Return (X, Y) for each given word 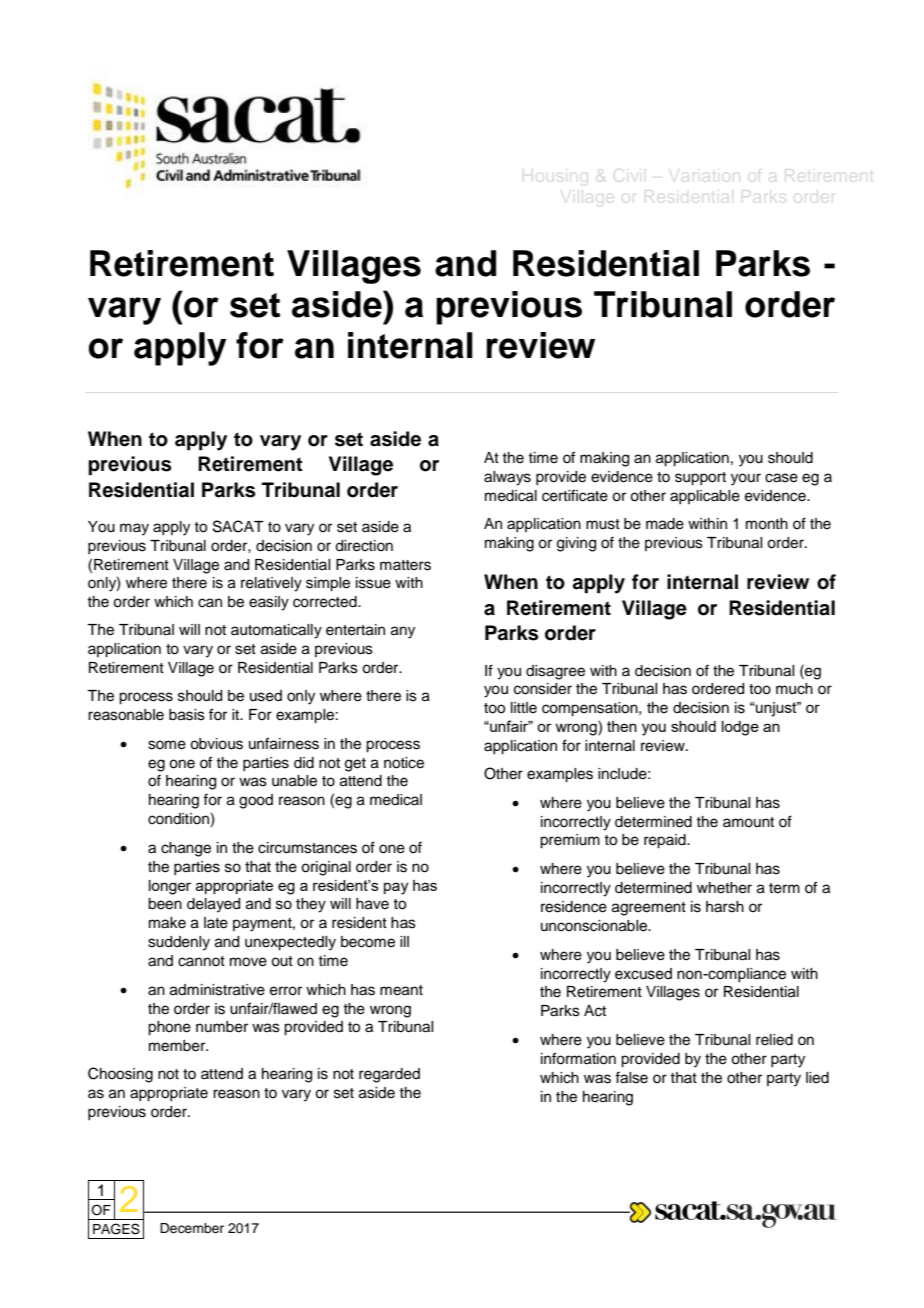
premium (570, 841)
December (192, 1228)
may (134, 529)
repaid (666, 841)
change (186, 849)
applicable (705, 497)
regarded (389, 1075)
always (507, 478)
